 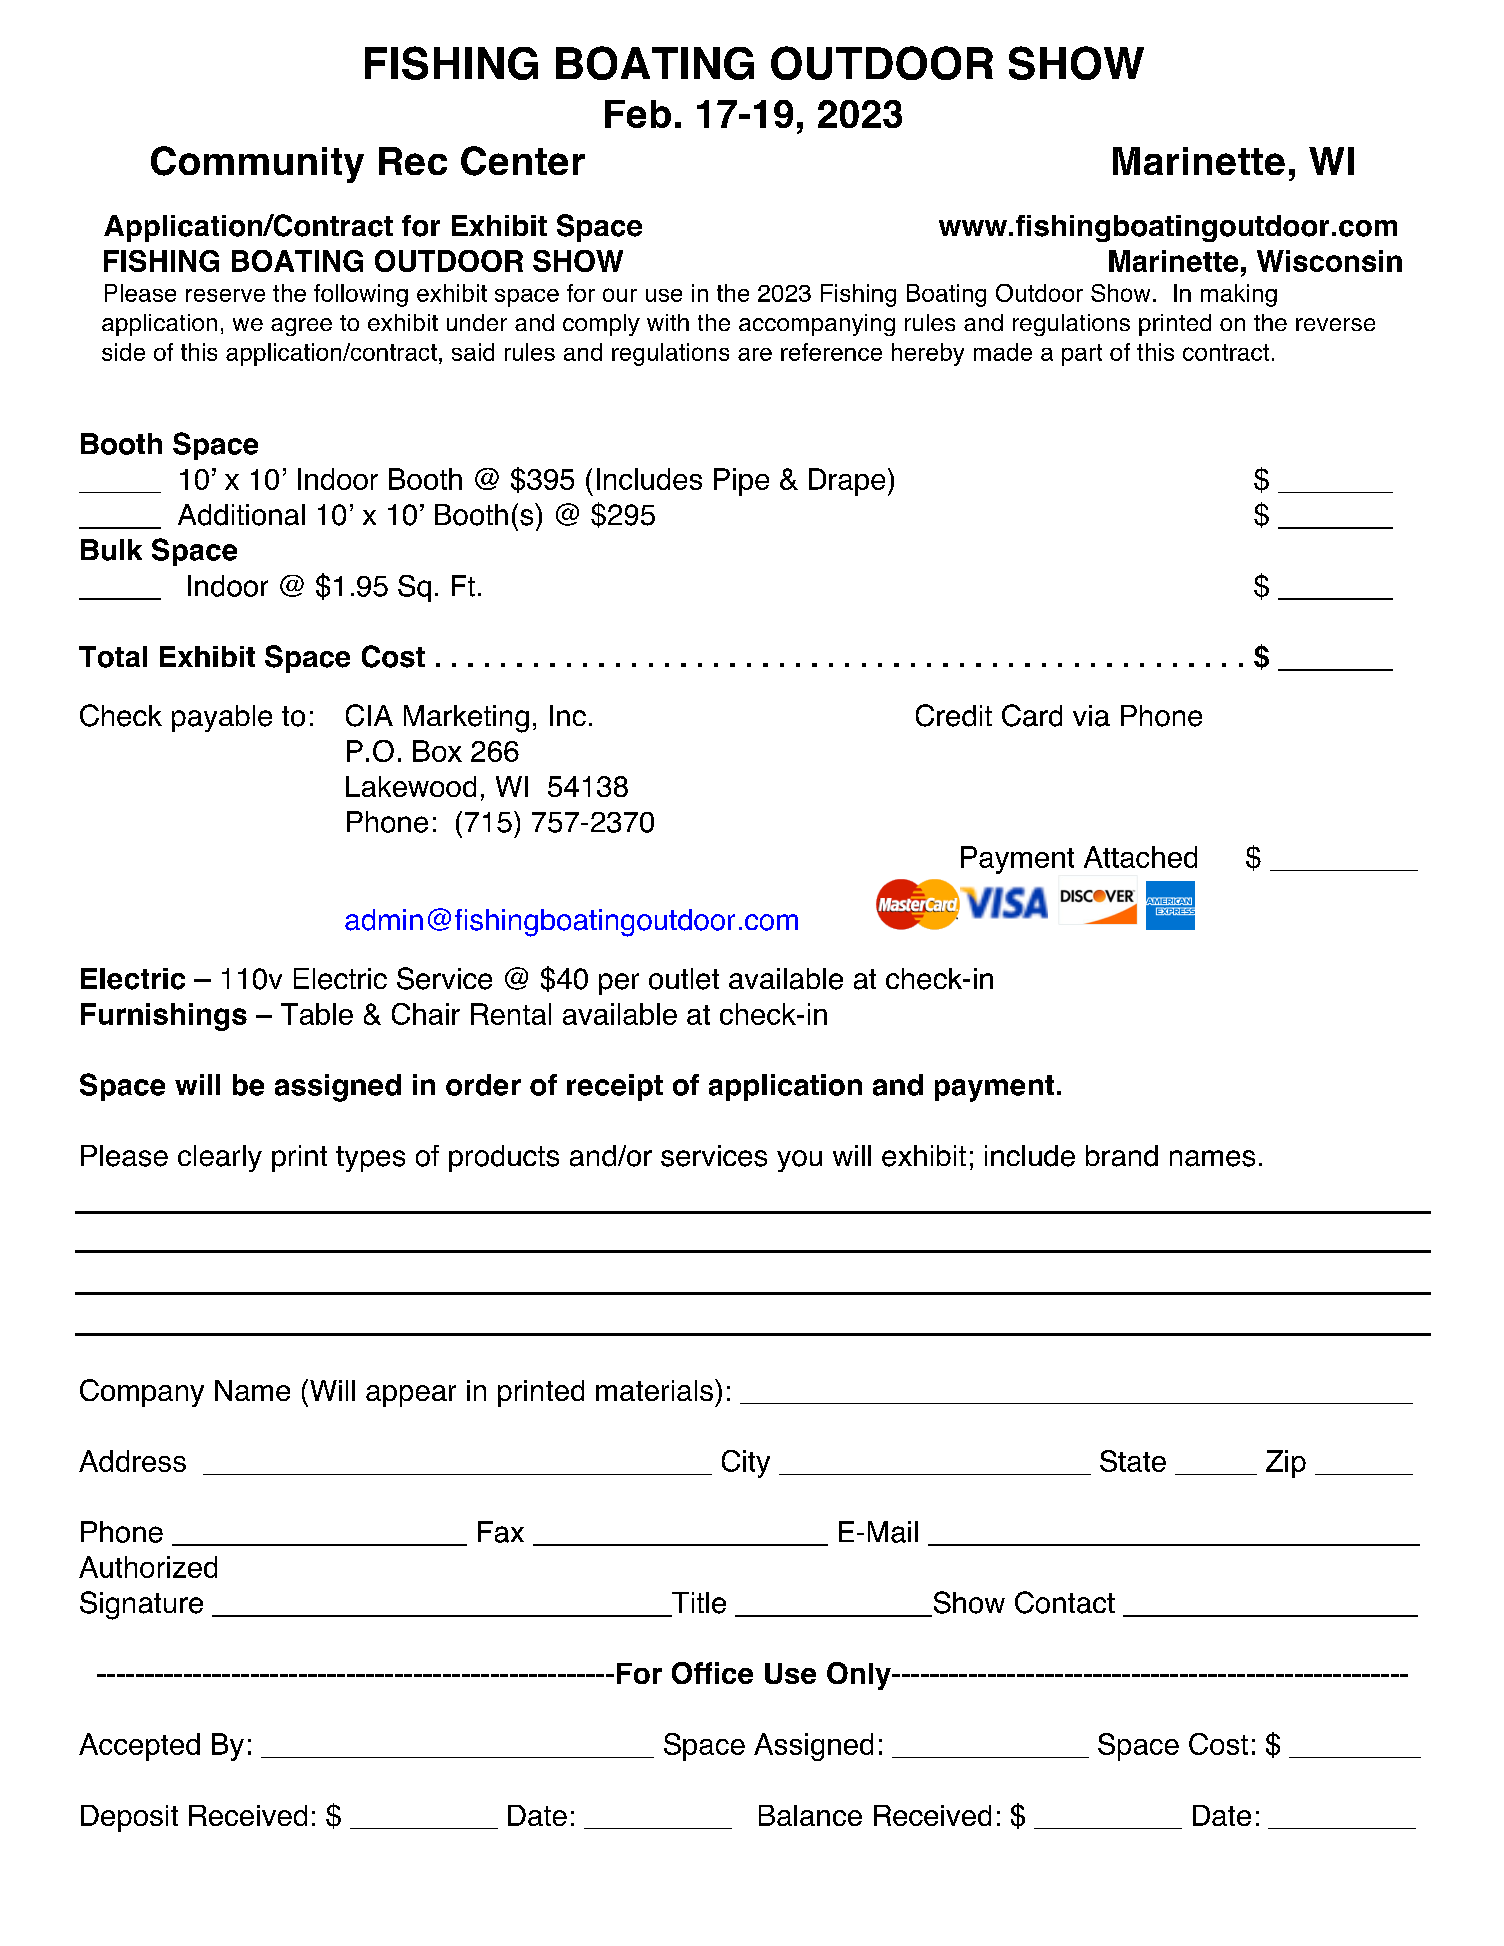 What do you see at coordinates (1091, 716) in the document?
I see `via` at bounding box center [1091, 716].
